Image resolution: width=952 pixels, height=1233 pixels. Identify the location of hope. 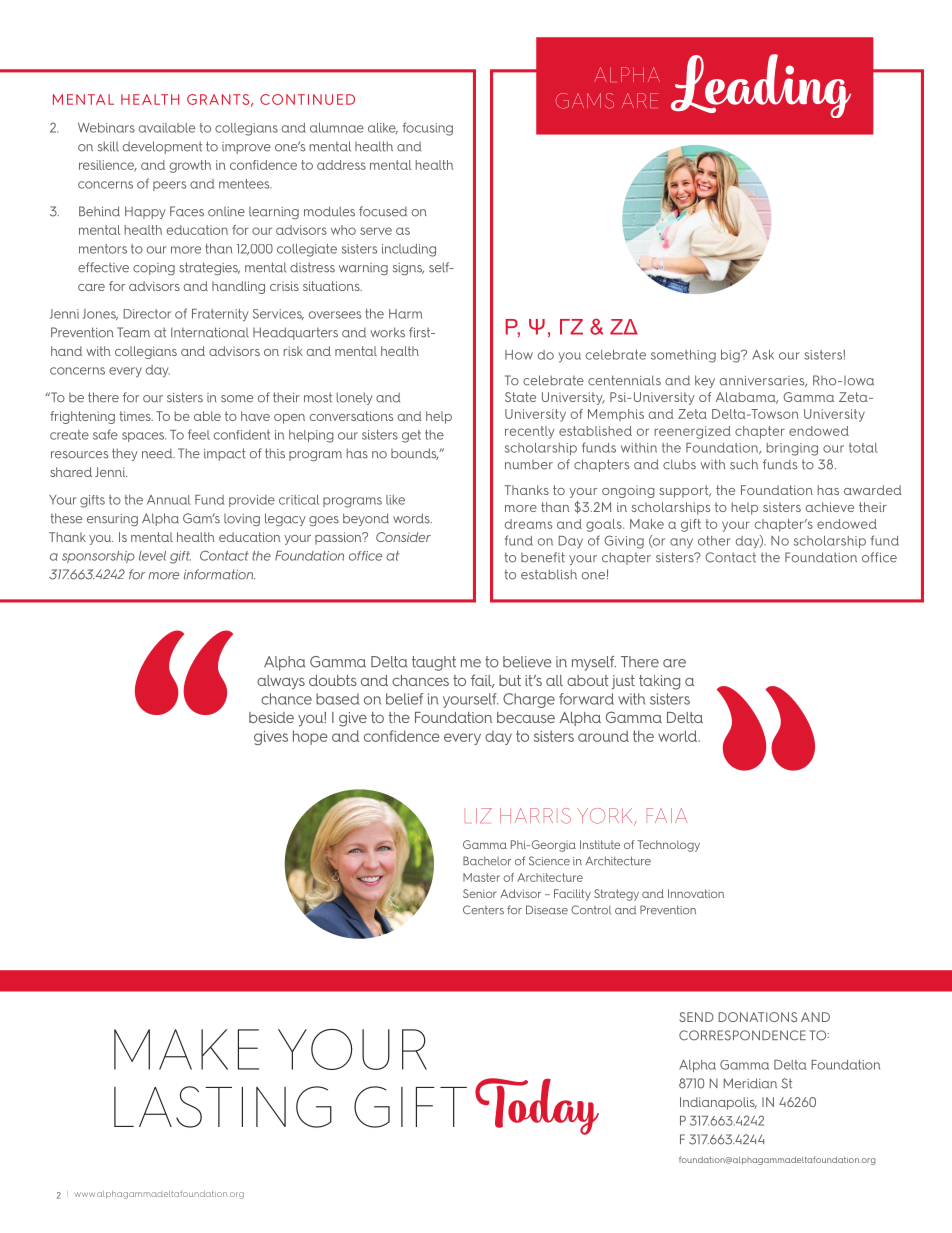
(310, 737).
